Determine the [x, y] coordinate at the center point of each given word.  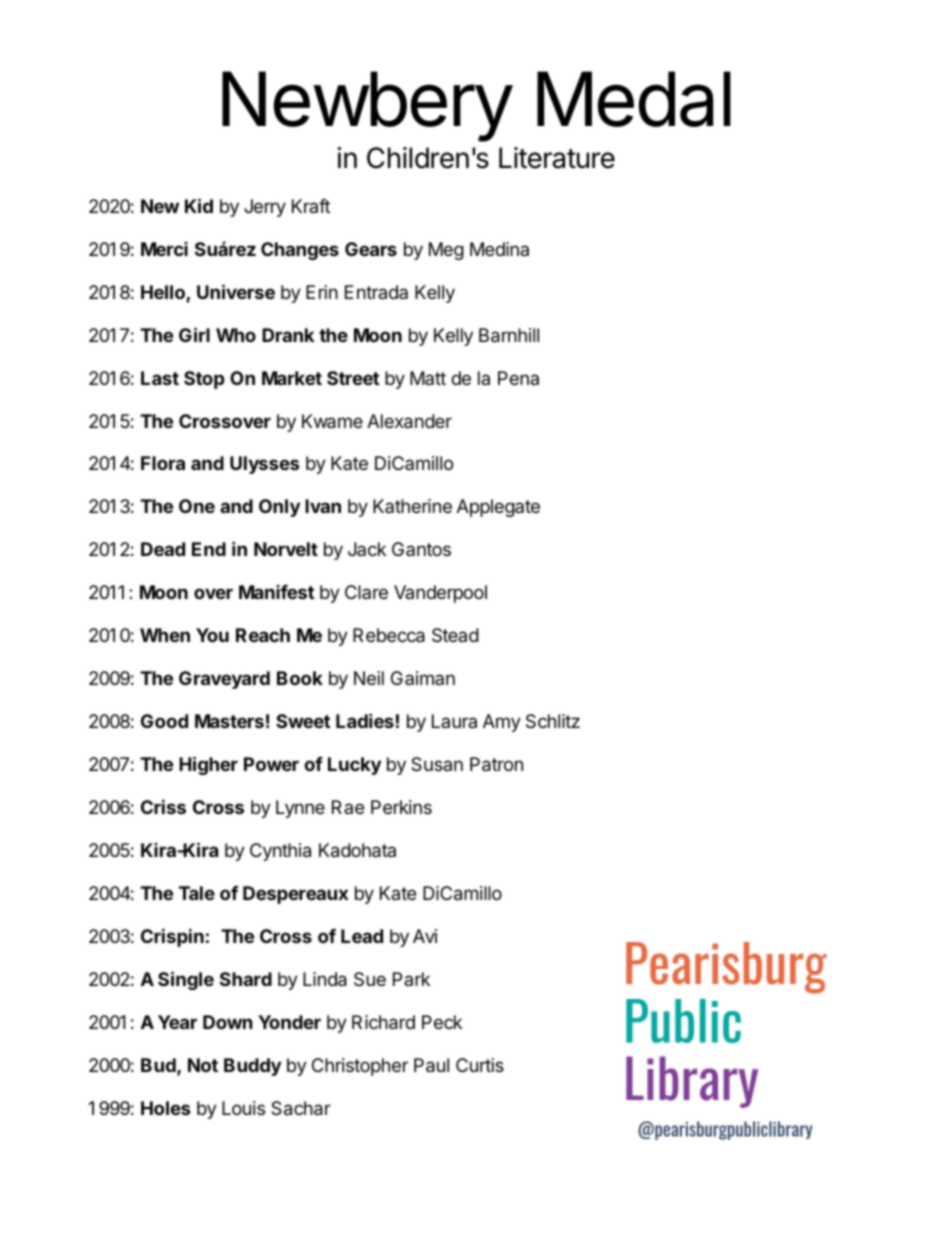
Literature [557, 158]
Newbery [367, 106]
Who [236, 335]
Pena [518, 378]
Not [203, 1065]
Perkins [401, 807]
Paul [431, 1065]
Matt [428, 378]
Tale [197, 893]
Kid [199, 205]
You [212, 635]
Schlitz [553, 721]
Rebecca [389, 635]
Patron [496, 764]
